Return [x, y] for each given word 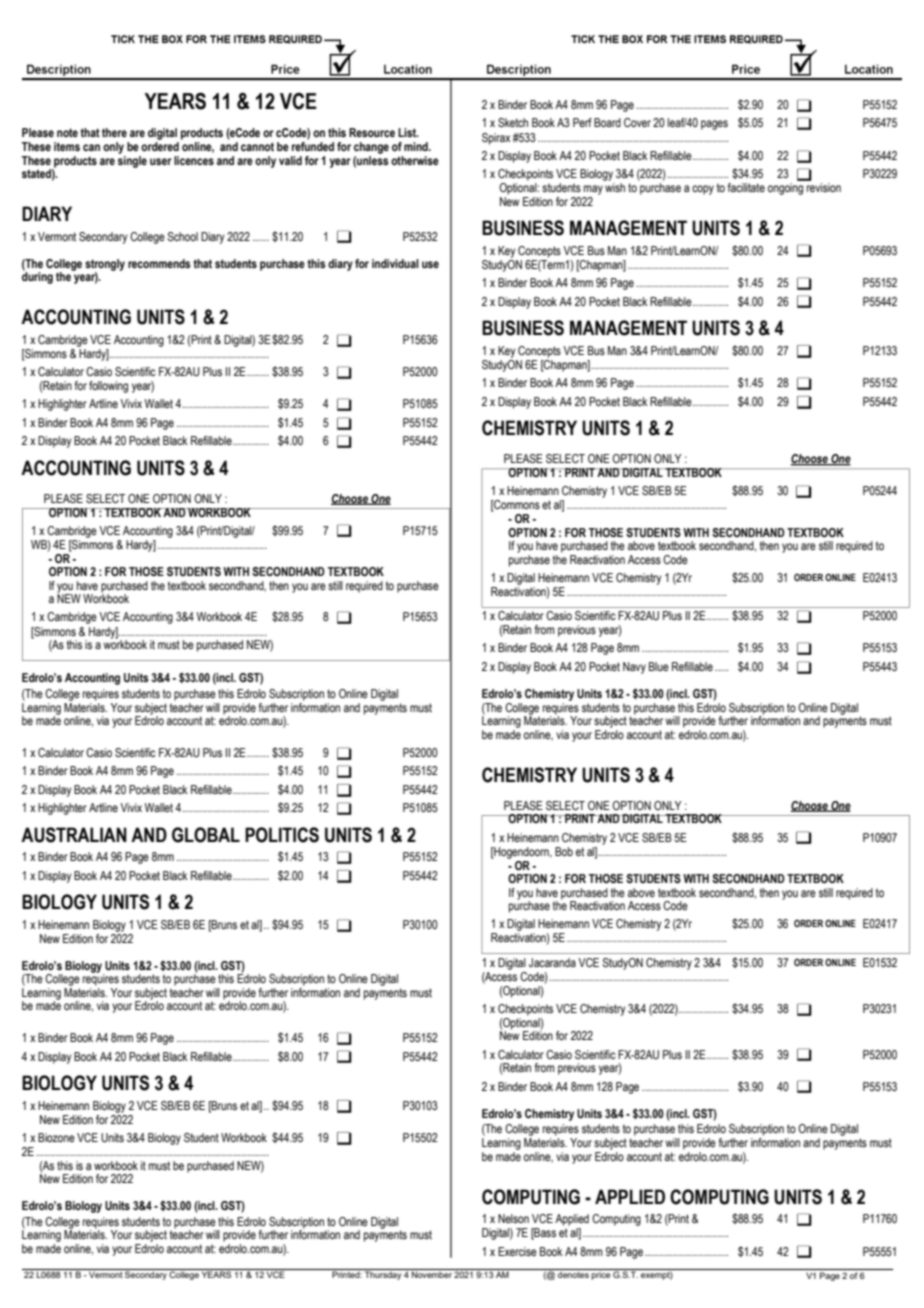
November [432, 1273]
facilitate [746, 187]
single [132, 160]
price [601, 1274]
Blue [659, 666]
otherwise [415, 160]
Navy [634, 668]
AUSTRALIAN [74, 835]
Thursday [383, 1274]
